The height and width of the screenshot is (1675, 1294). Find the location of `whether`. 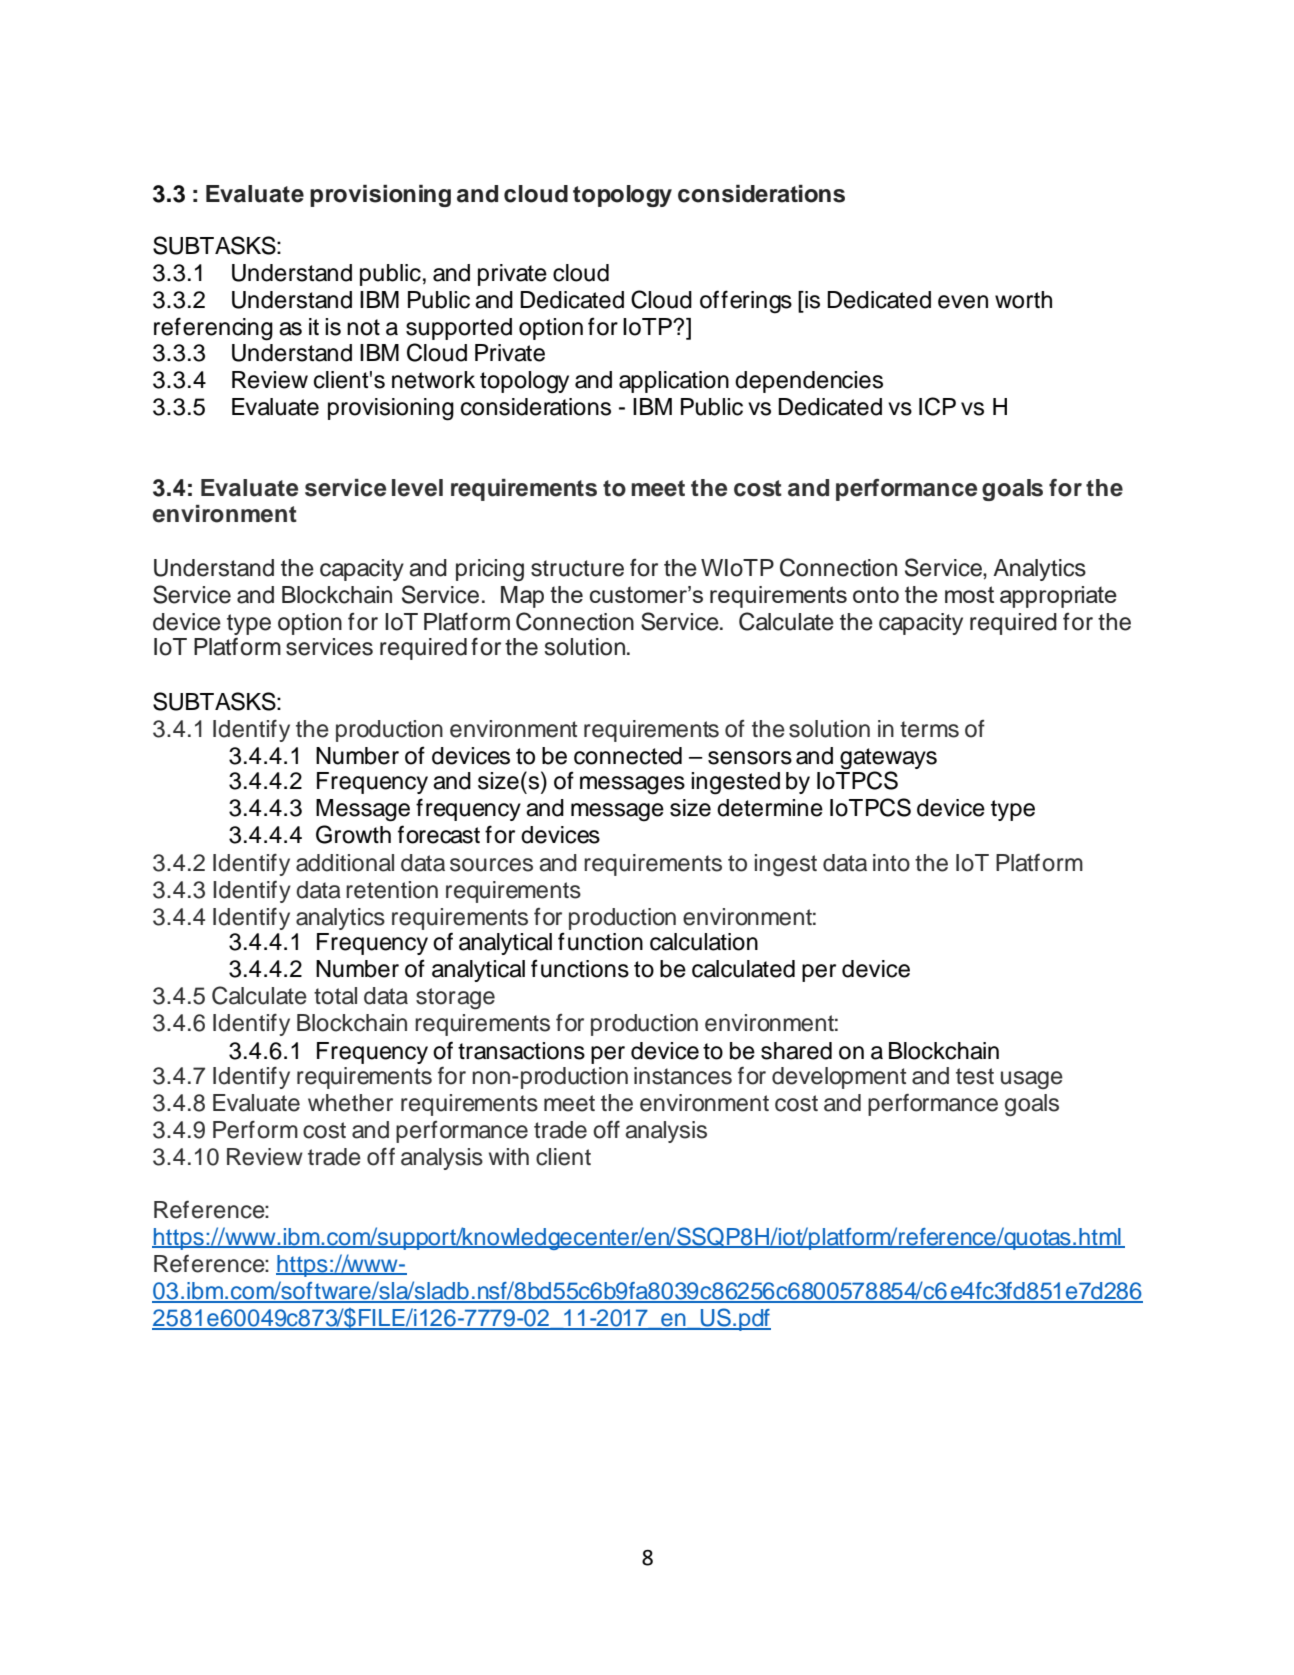

whether is located at coordinates (350, 1103).
